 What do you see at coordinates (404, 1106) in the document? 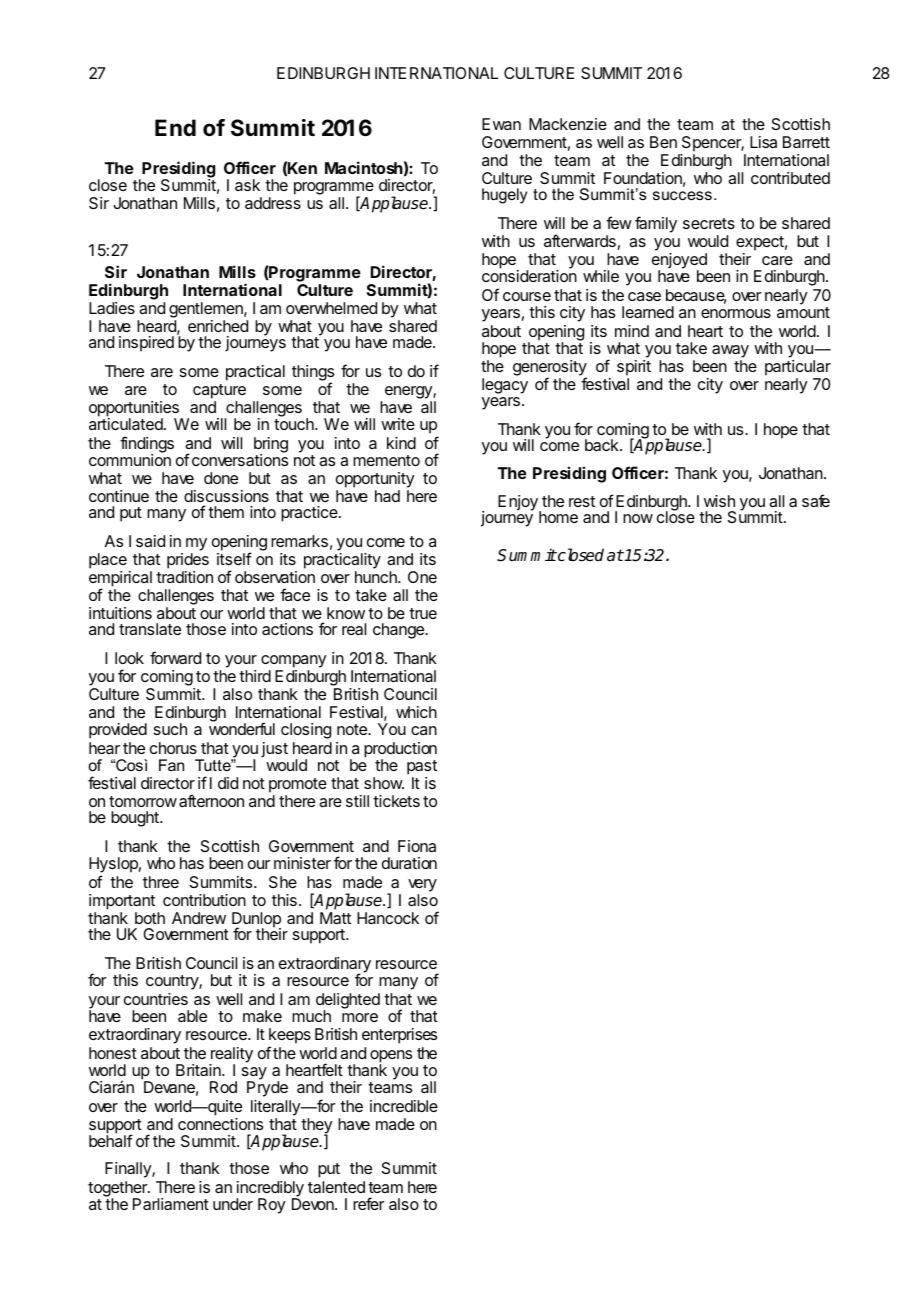
I see `incredible` at bounding box center [404, 1106].
